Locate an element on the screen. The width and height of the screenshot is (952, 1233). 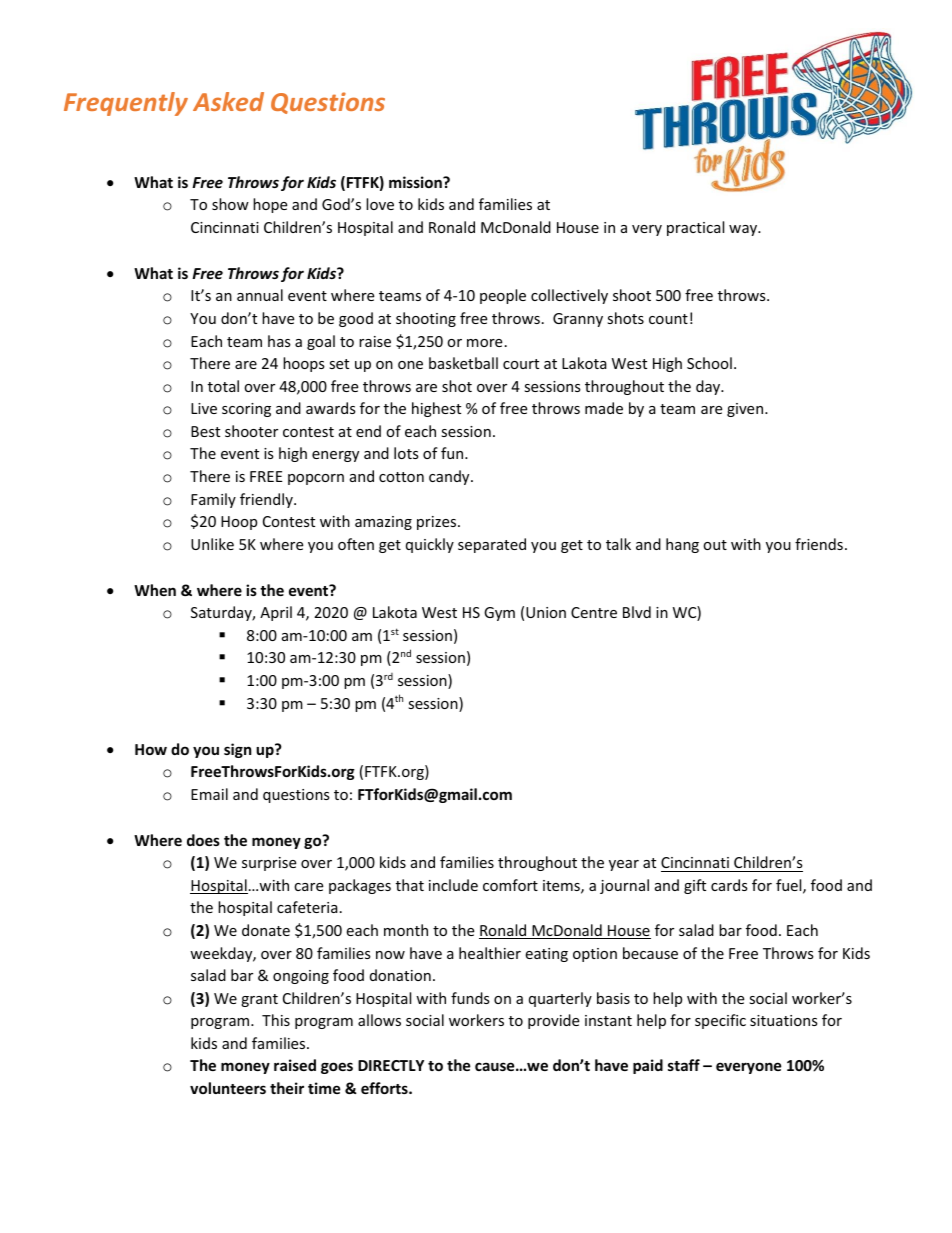
mission is located at coordinates (416, 182).
